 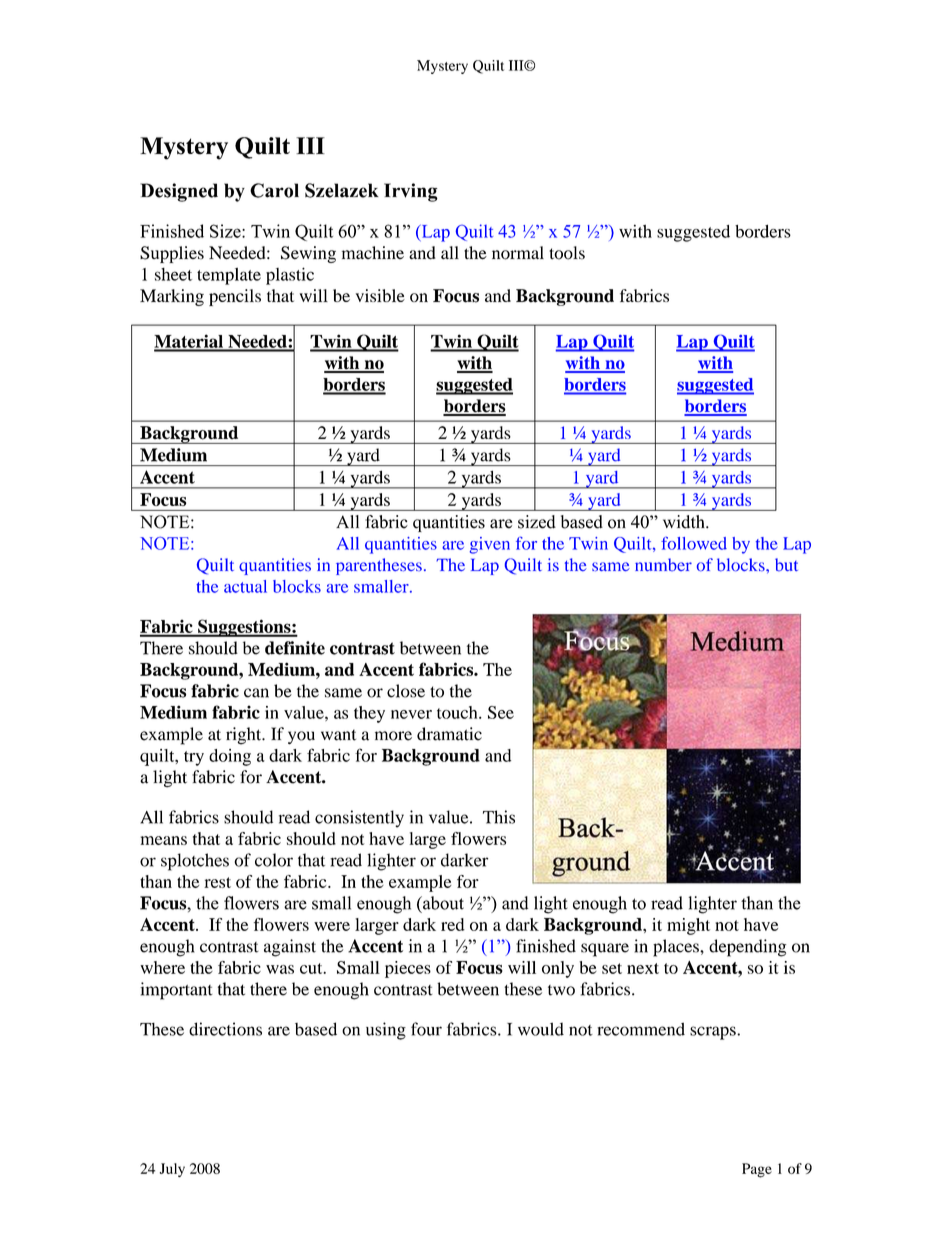 I want to click on tools, so click(x=567, y=253).
